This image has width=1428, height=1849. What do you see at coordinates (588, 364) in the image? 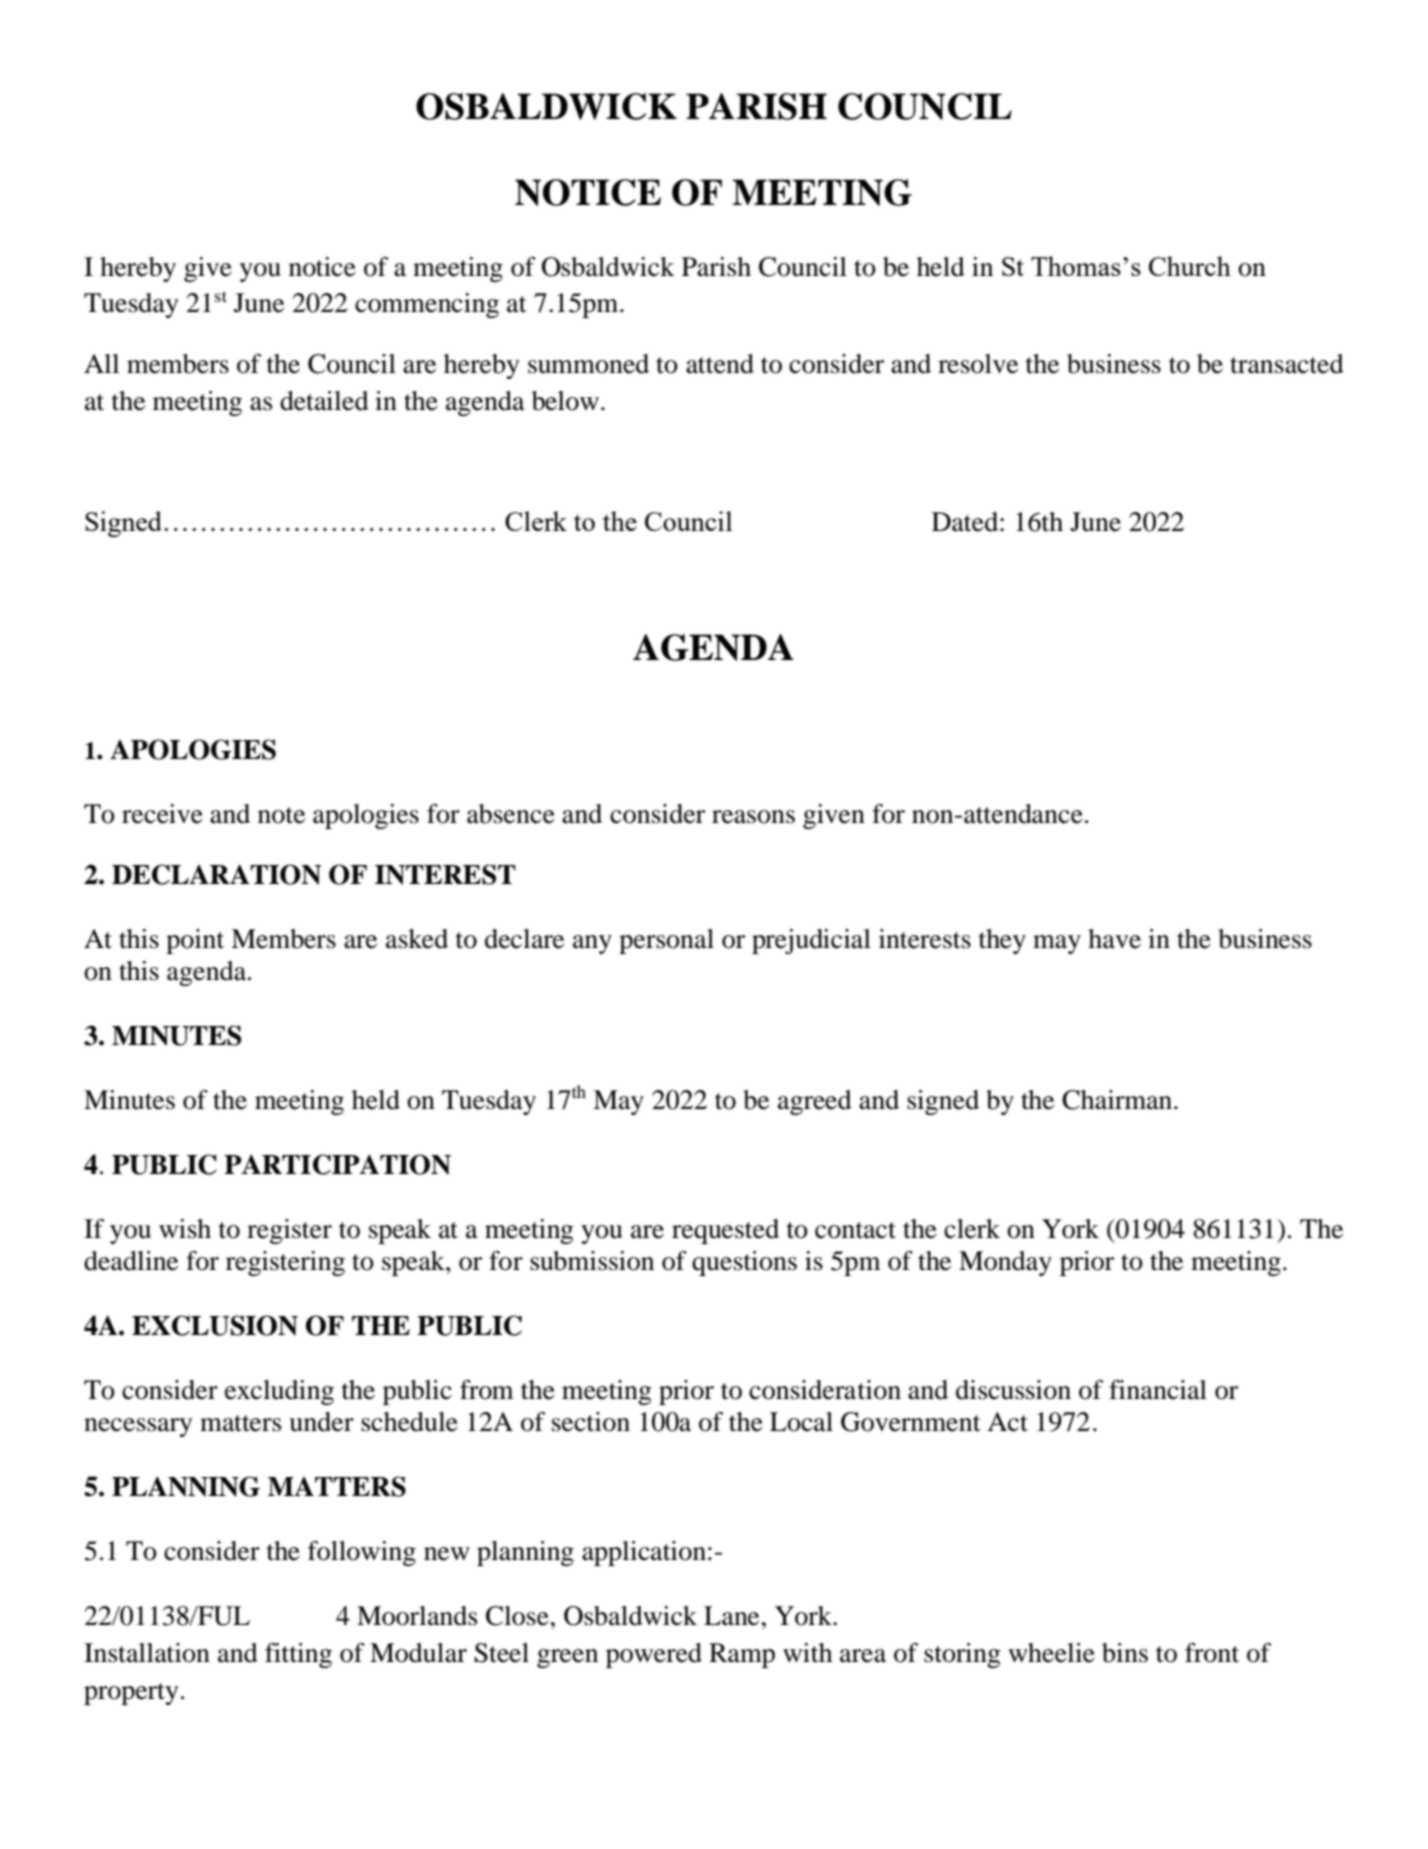
I see `summoned` at bounding box center [588, 364].
